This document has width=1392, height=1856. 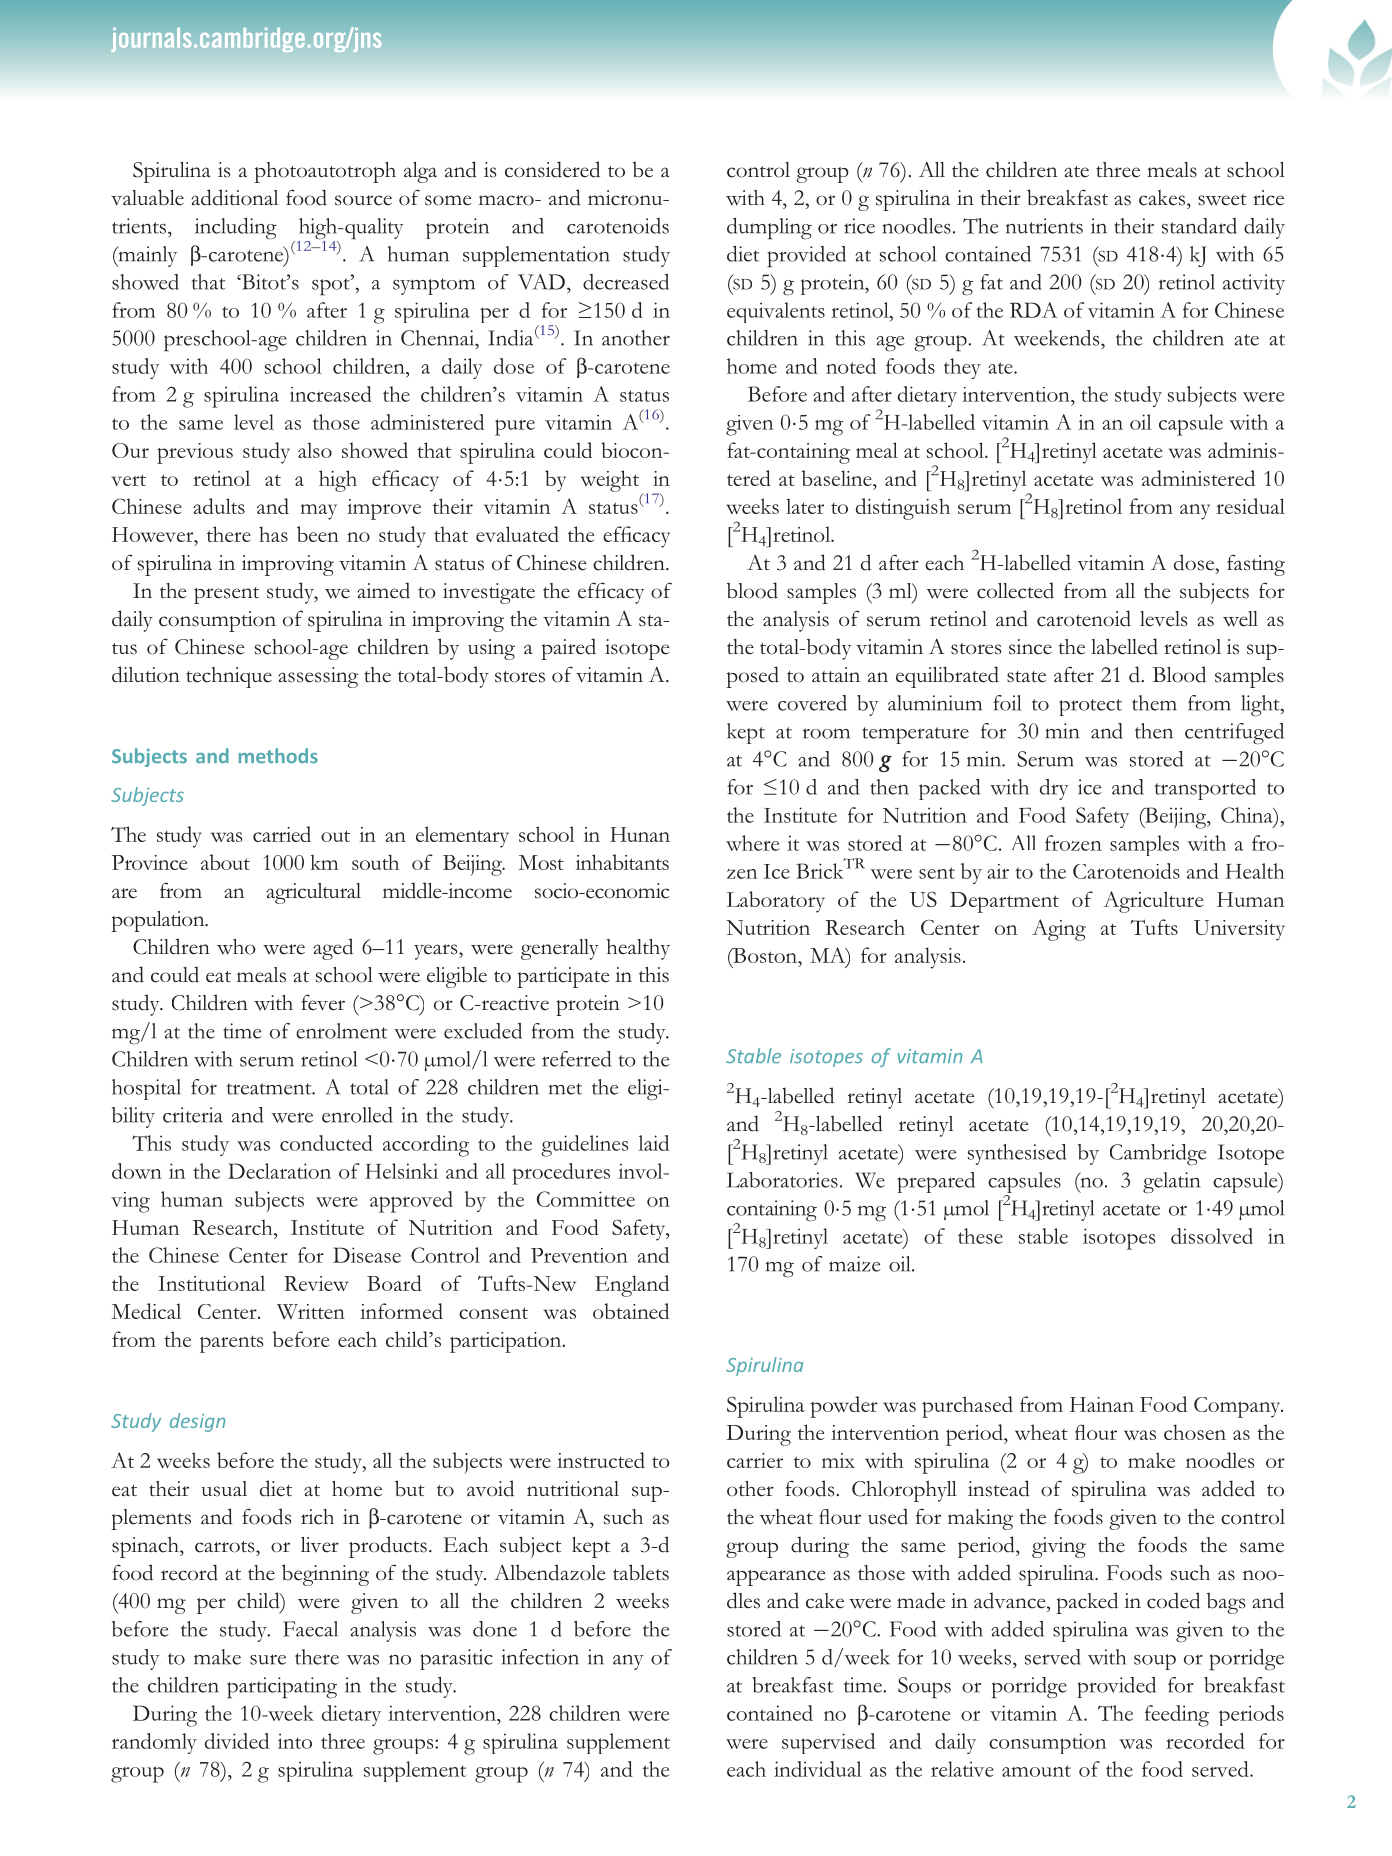 I want to click on Aging, so click(x=1059, y=930).
